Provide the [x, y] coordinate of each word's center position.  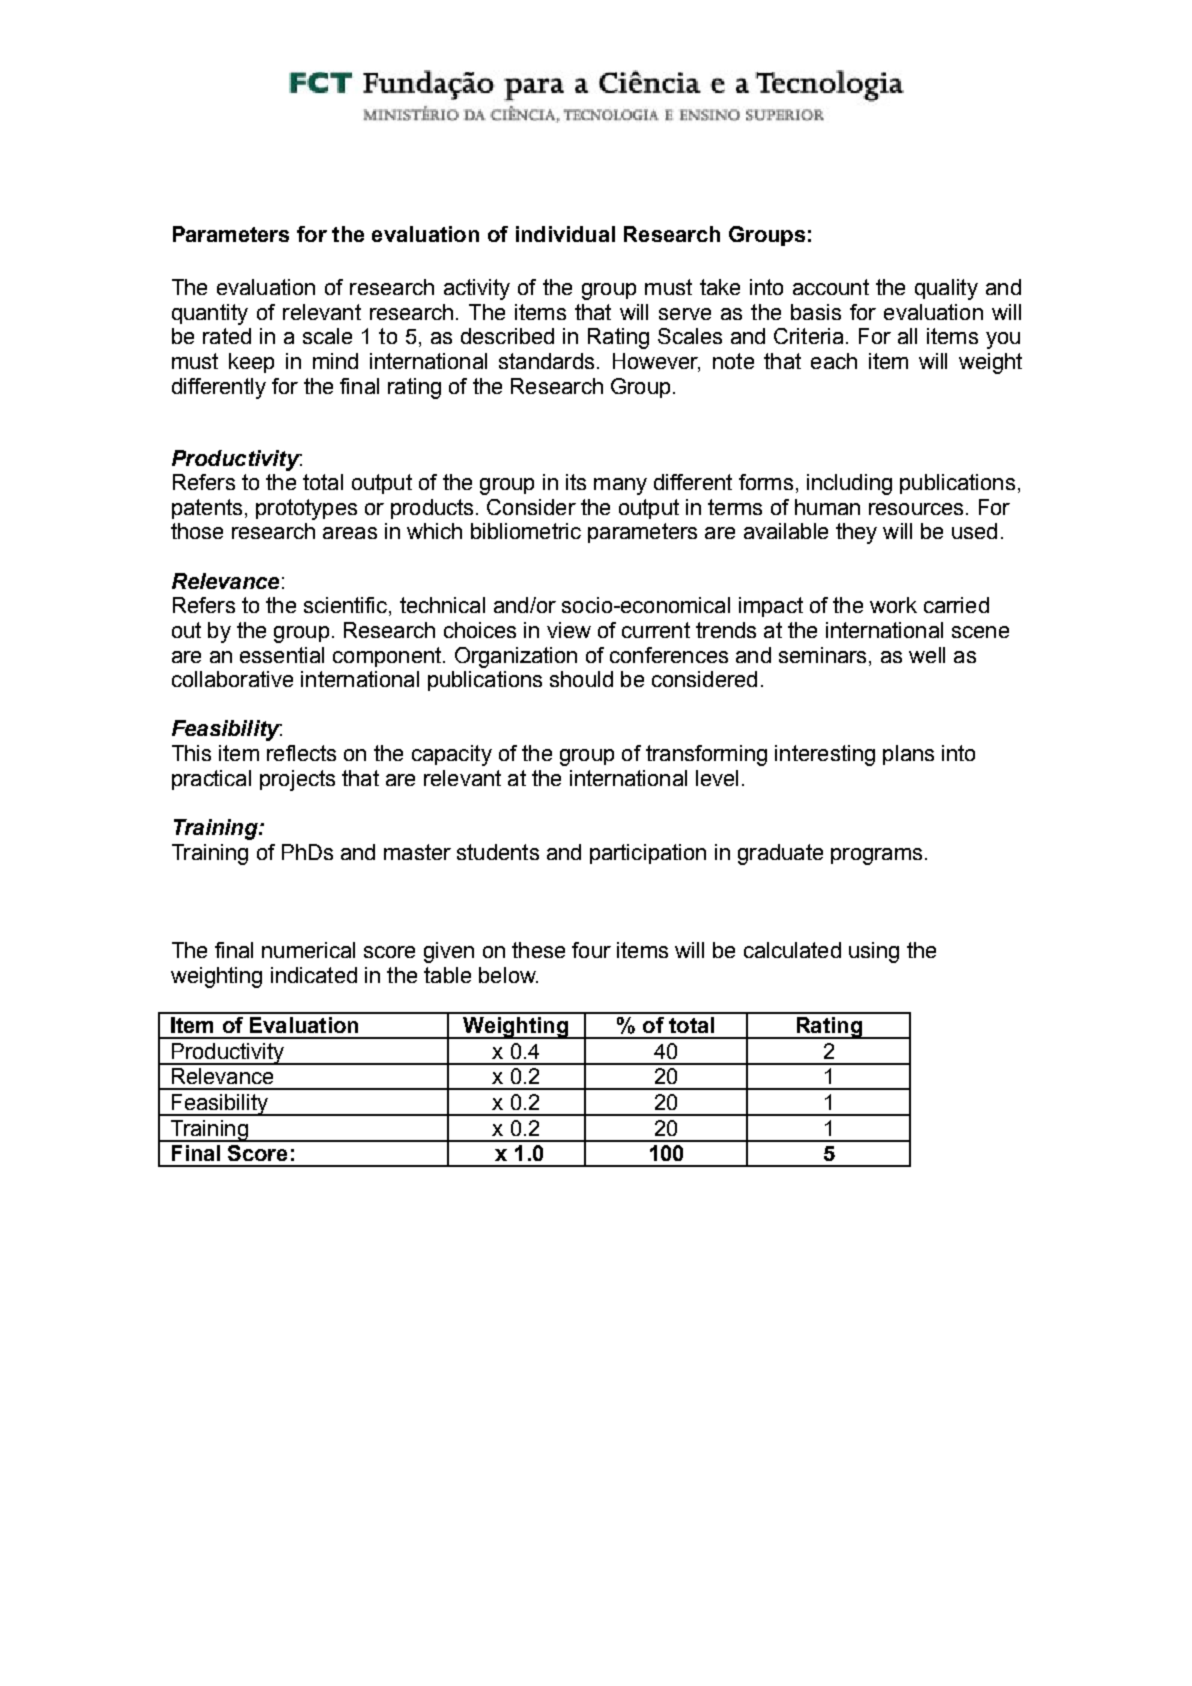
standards [546, 361]
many [620, 486]
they [856, 533]
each [834, 361]
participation [648, 854]
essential [282, 655]
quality [946, 289]
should [581, 679]
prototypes [306, 509]
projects [297, 780]
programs [876, 856]
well [927, 655]
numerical [308, 950]
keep [251, 363]
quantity [210, 314]
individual [565, 234]
